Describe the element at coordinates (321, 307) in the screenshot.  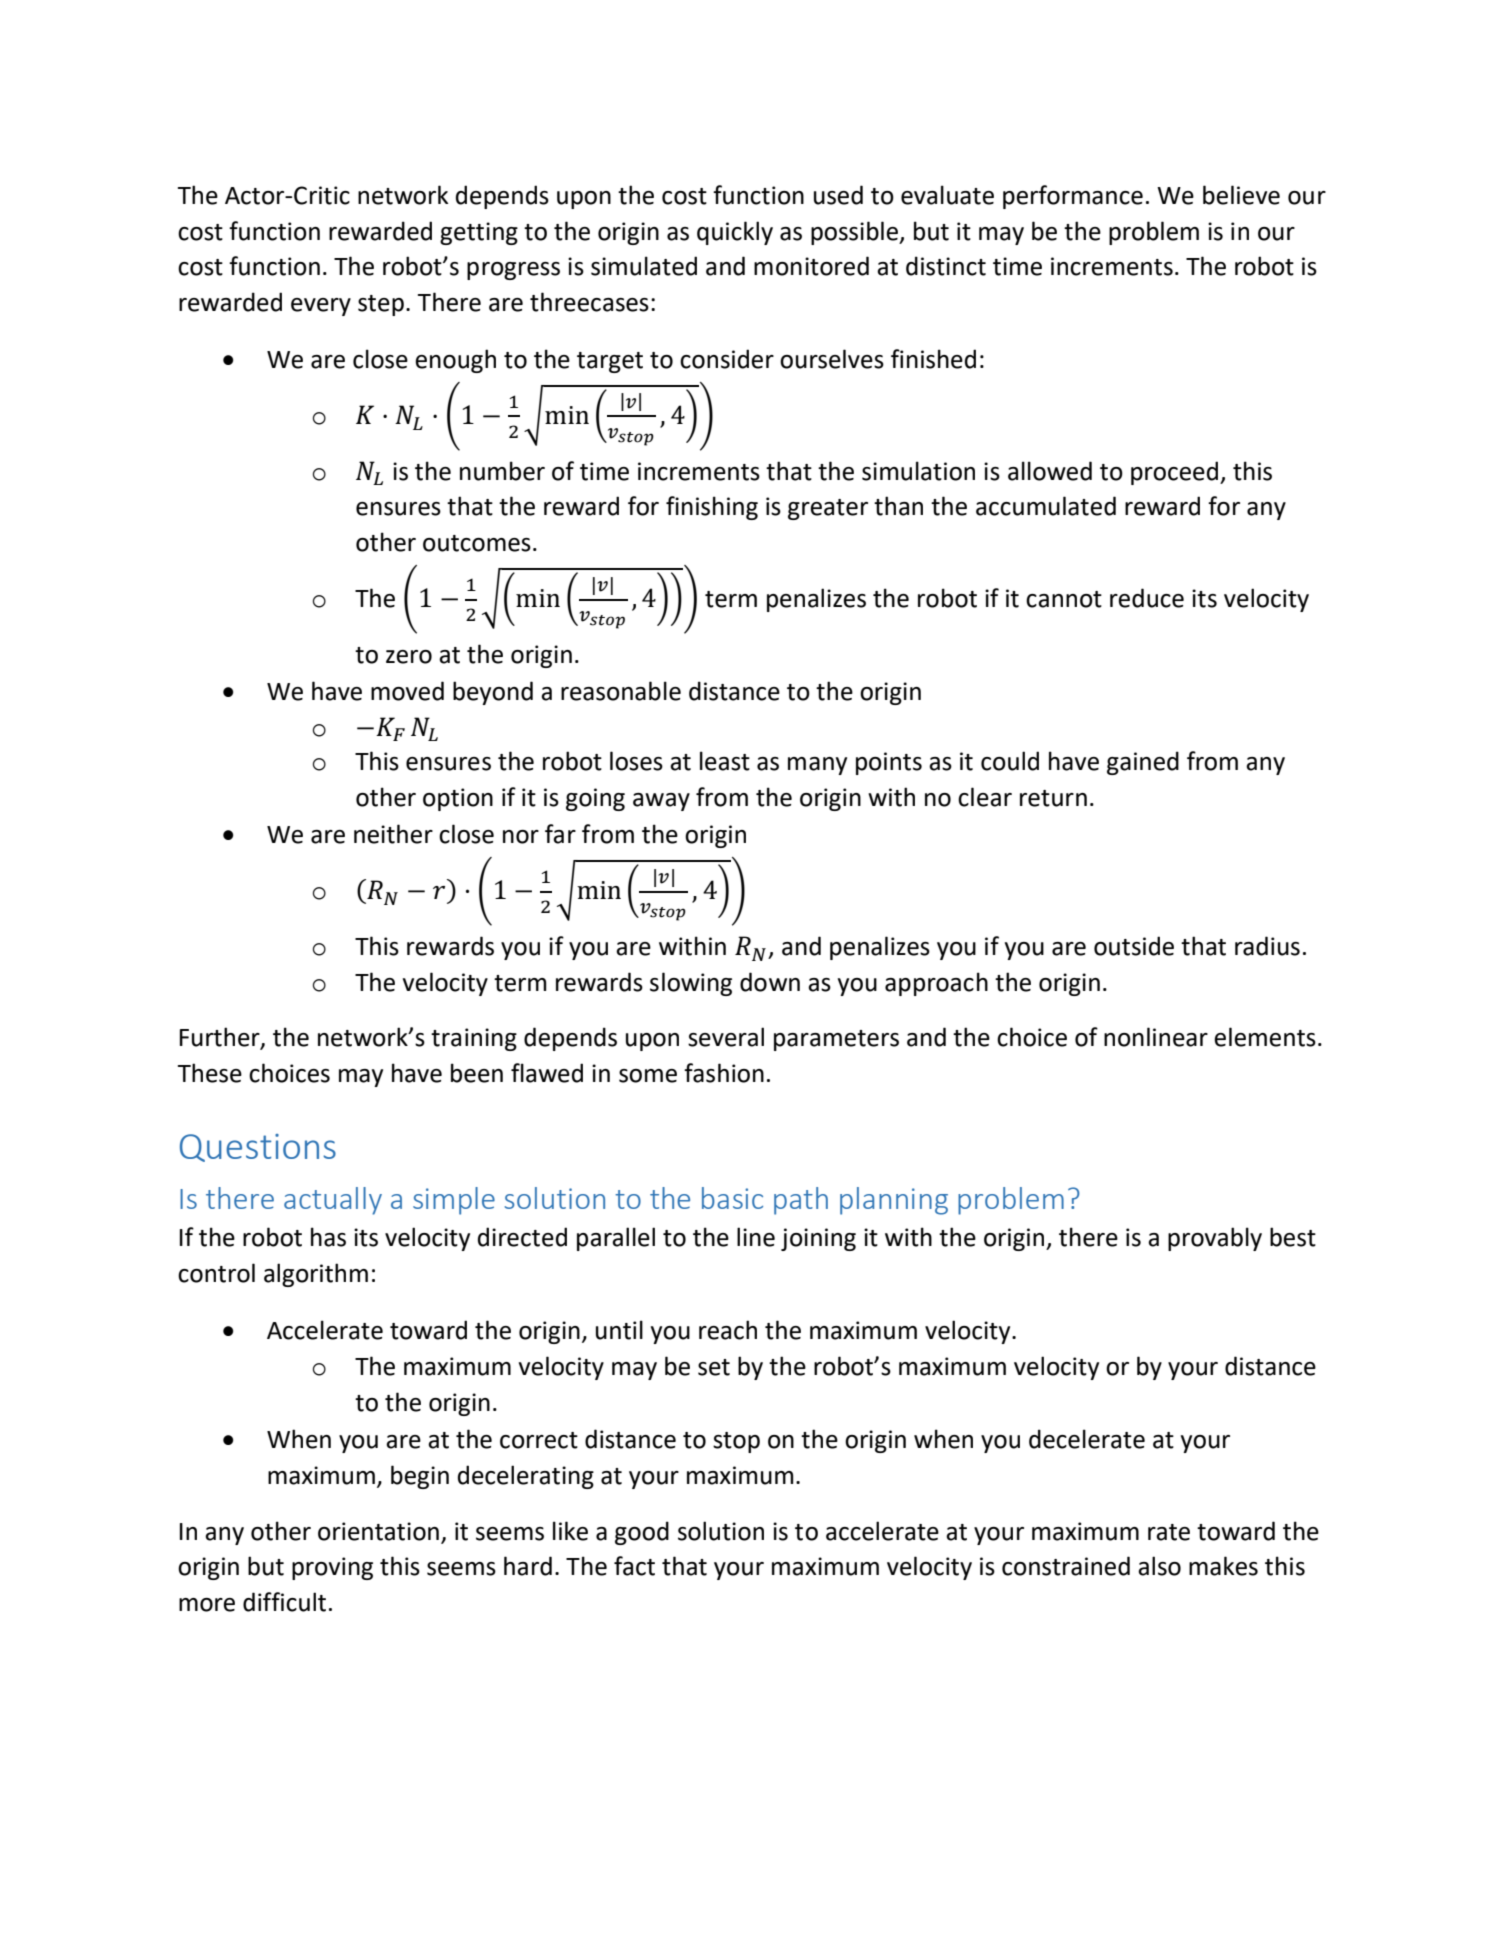
I see `every` at that location.
